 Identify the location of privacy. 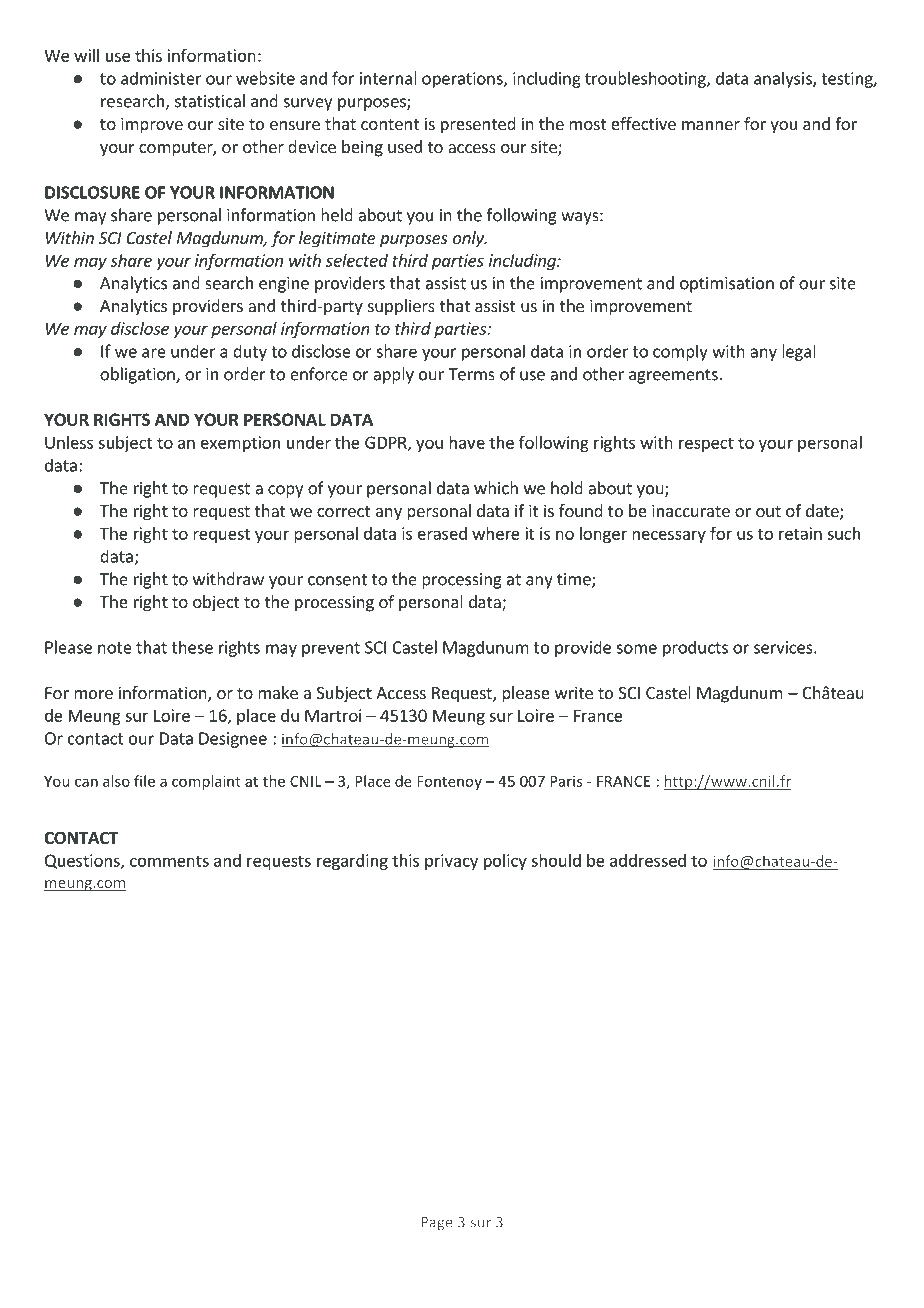
(451, 862).
